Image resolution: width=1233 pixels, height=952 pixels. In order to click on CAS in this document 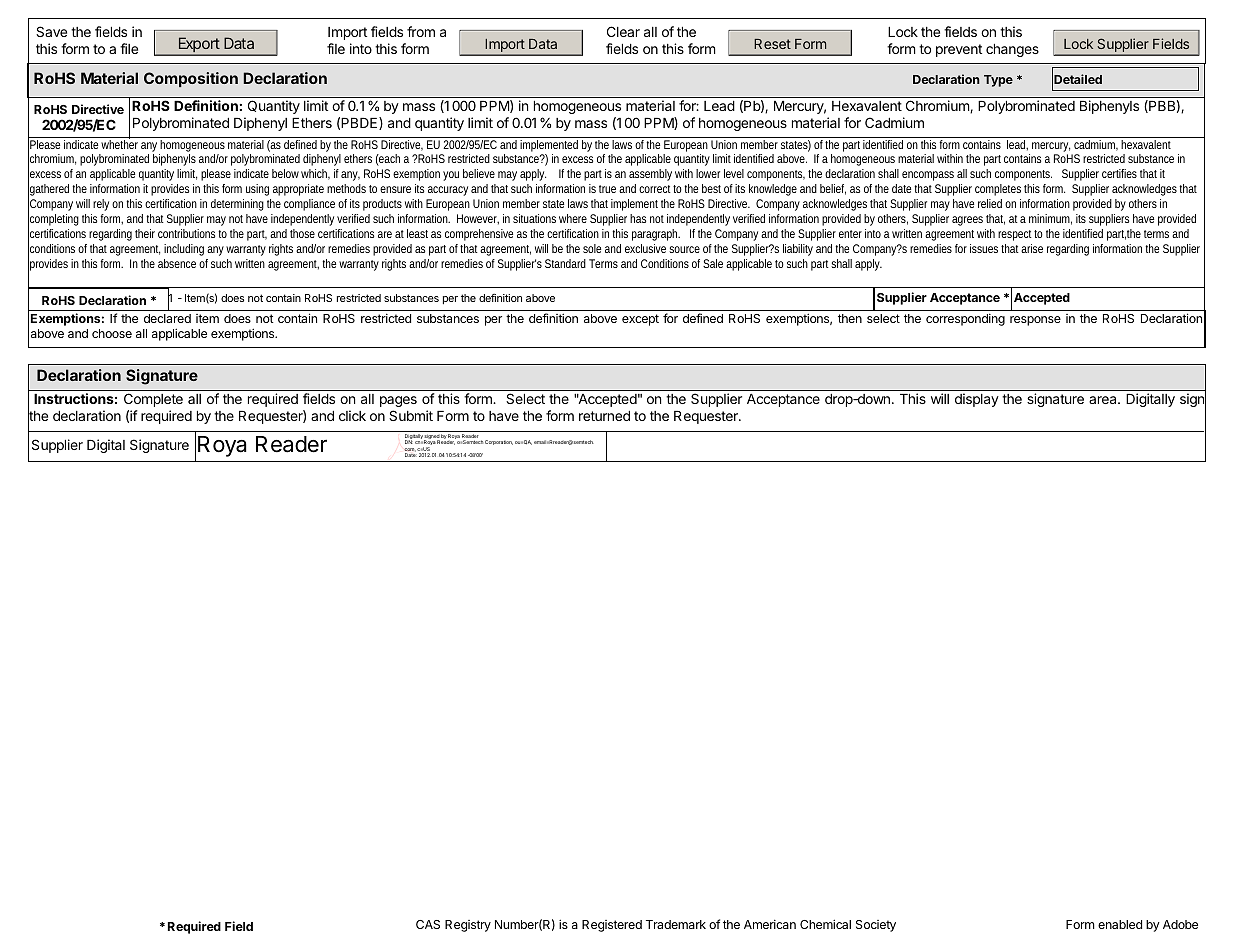, I will do `click(428, 924)`.
